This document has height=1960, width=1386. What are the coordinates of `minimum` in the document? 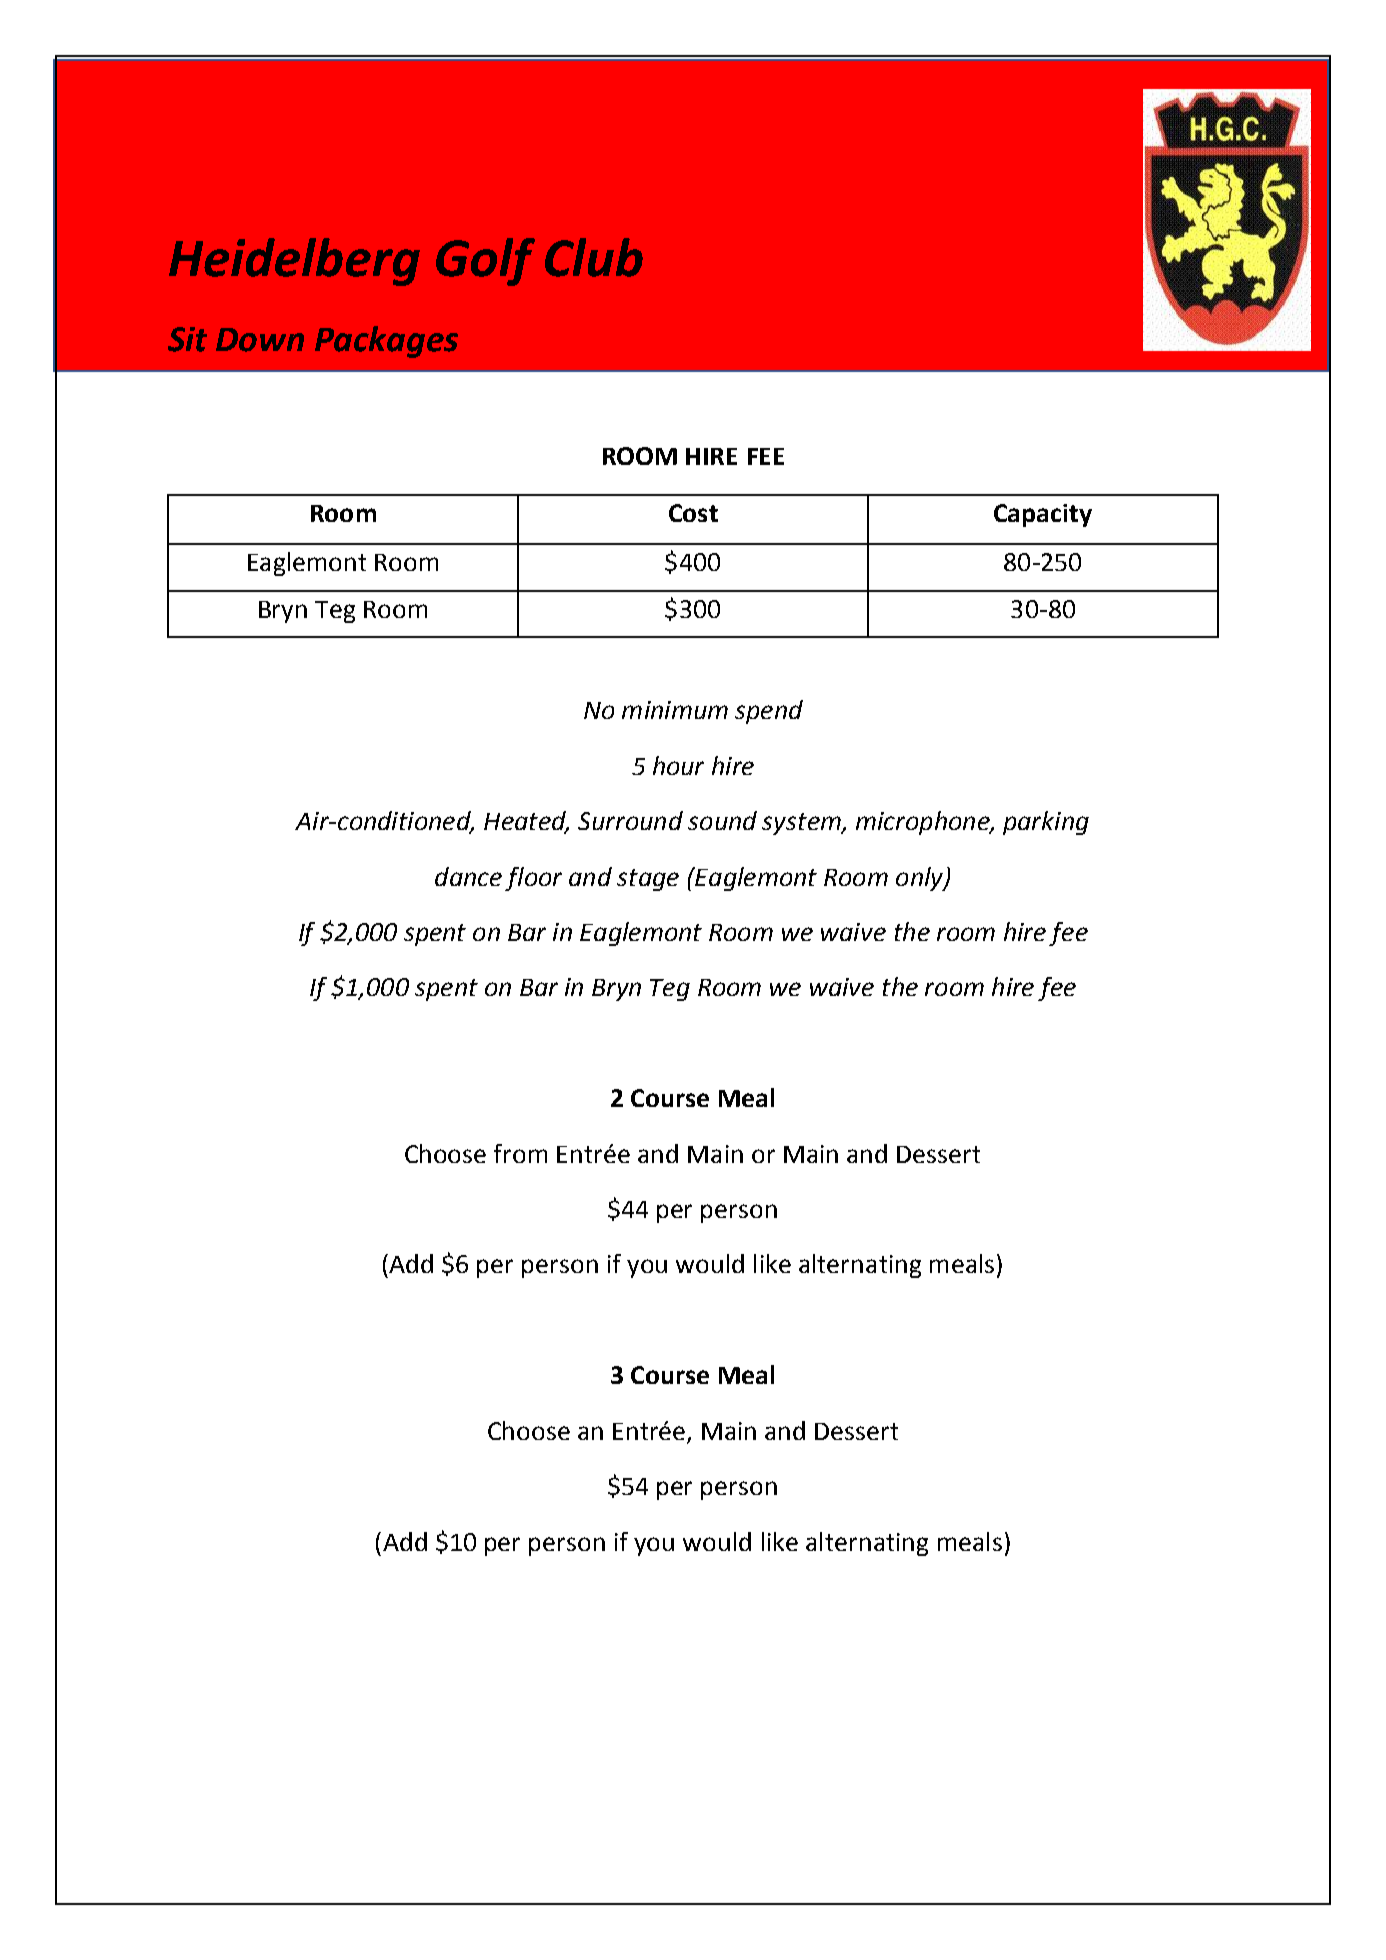 It's located at (675, 710).
